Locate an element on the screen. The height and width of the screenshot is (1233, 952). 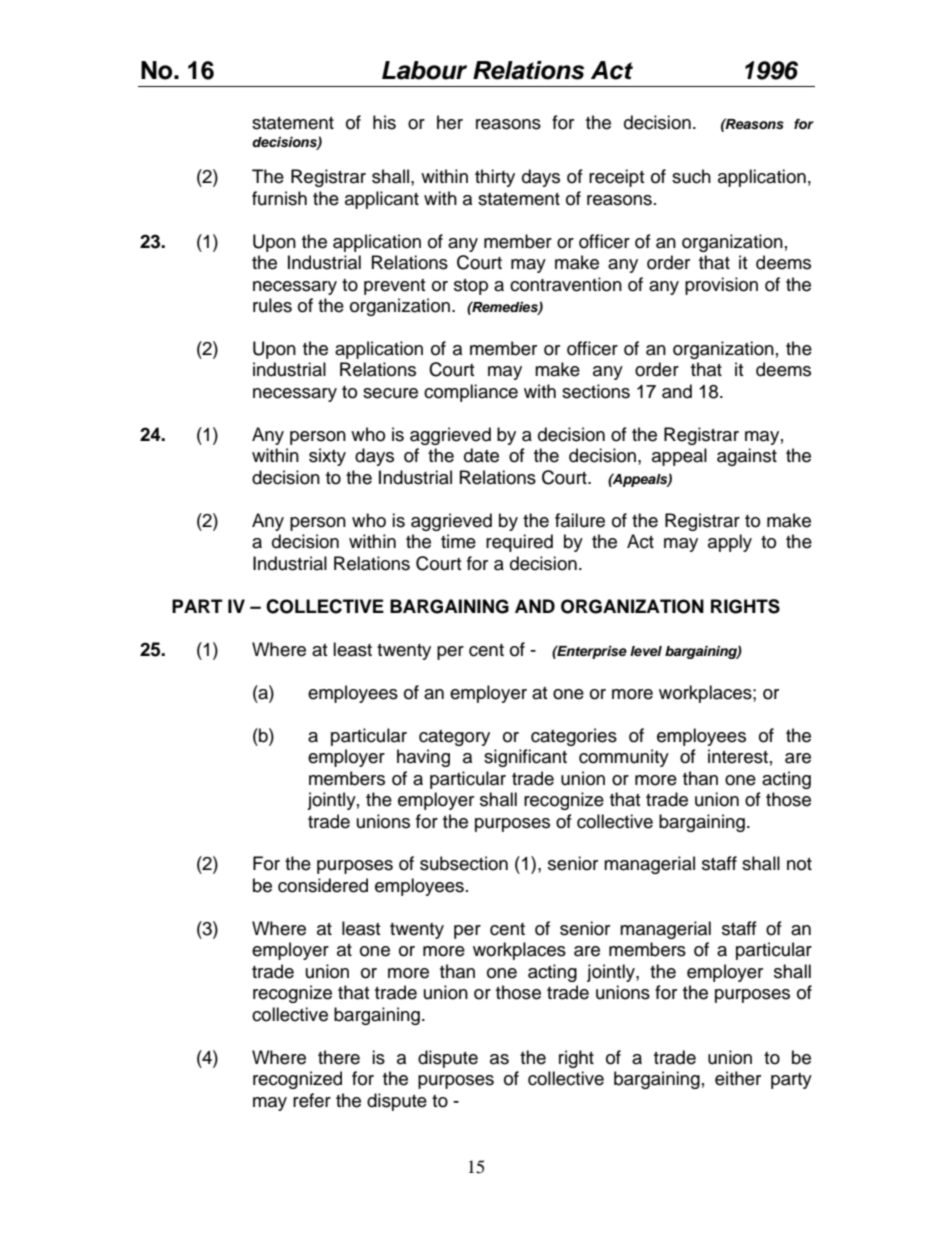
required is located at coordinates (519, 543).
